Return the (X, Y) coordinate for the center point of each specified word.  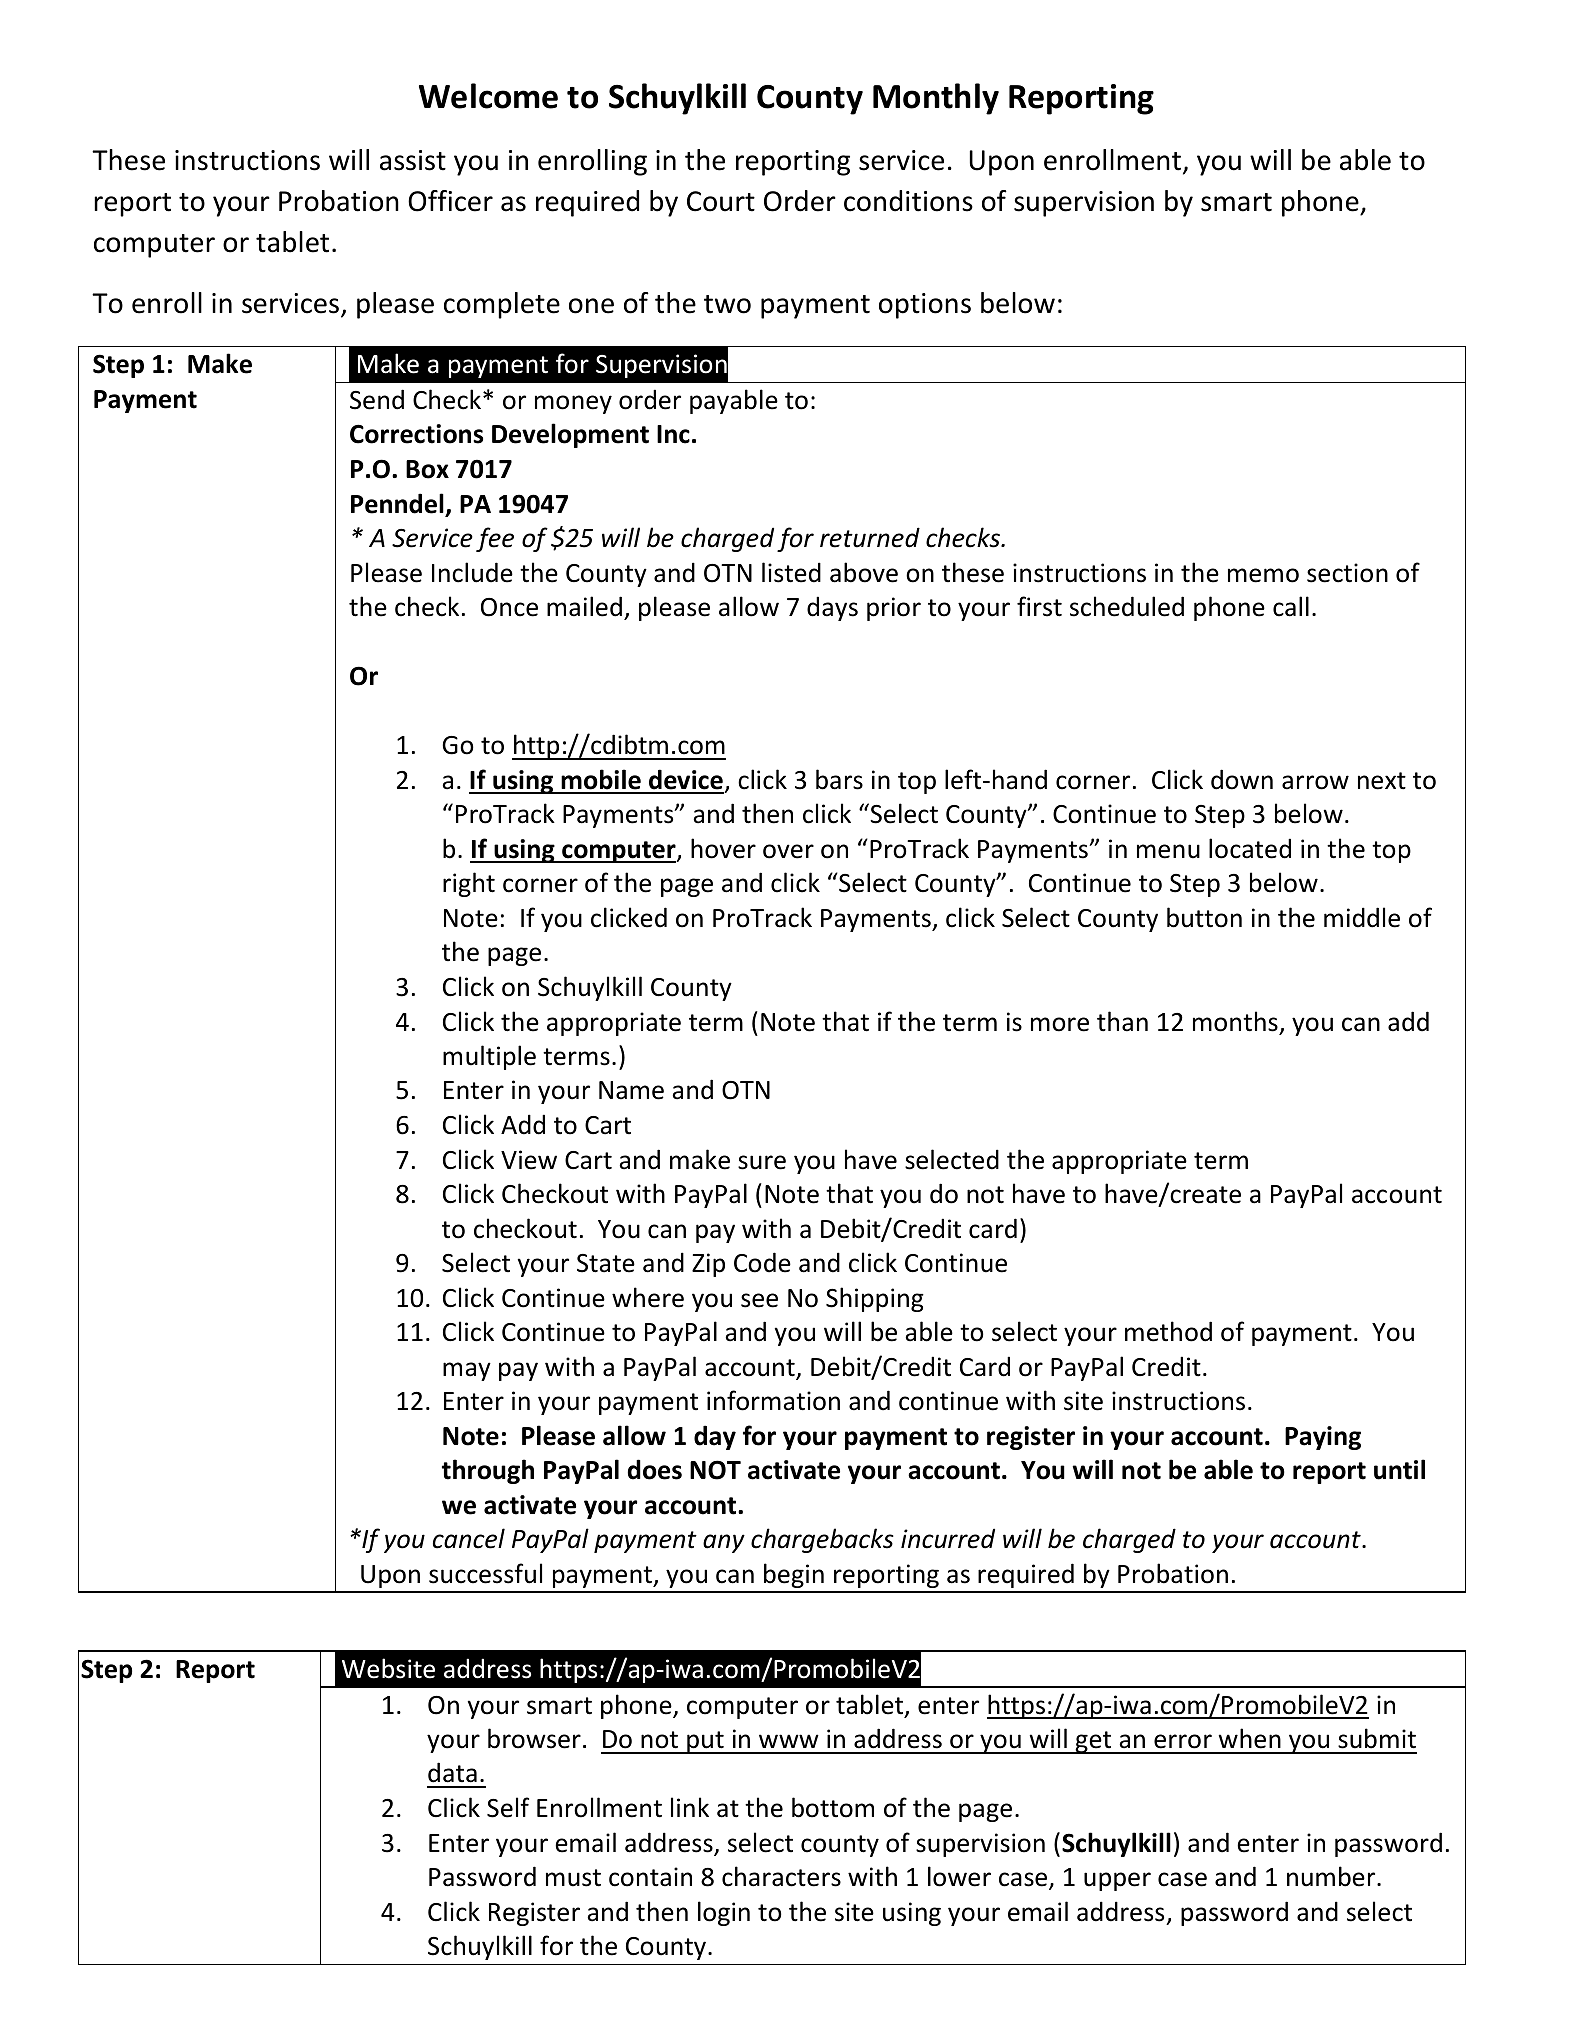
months (1235, 1021)
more (1060, 1024)
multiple (489, 1057)
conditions (908, 201)
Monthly (936, 99)
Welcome (488, 96)
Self (508, 1807)
